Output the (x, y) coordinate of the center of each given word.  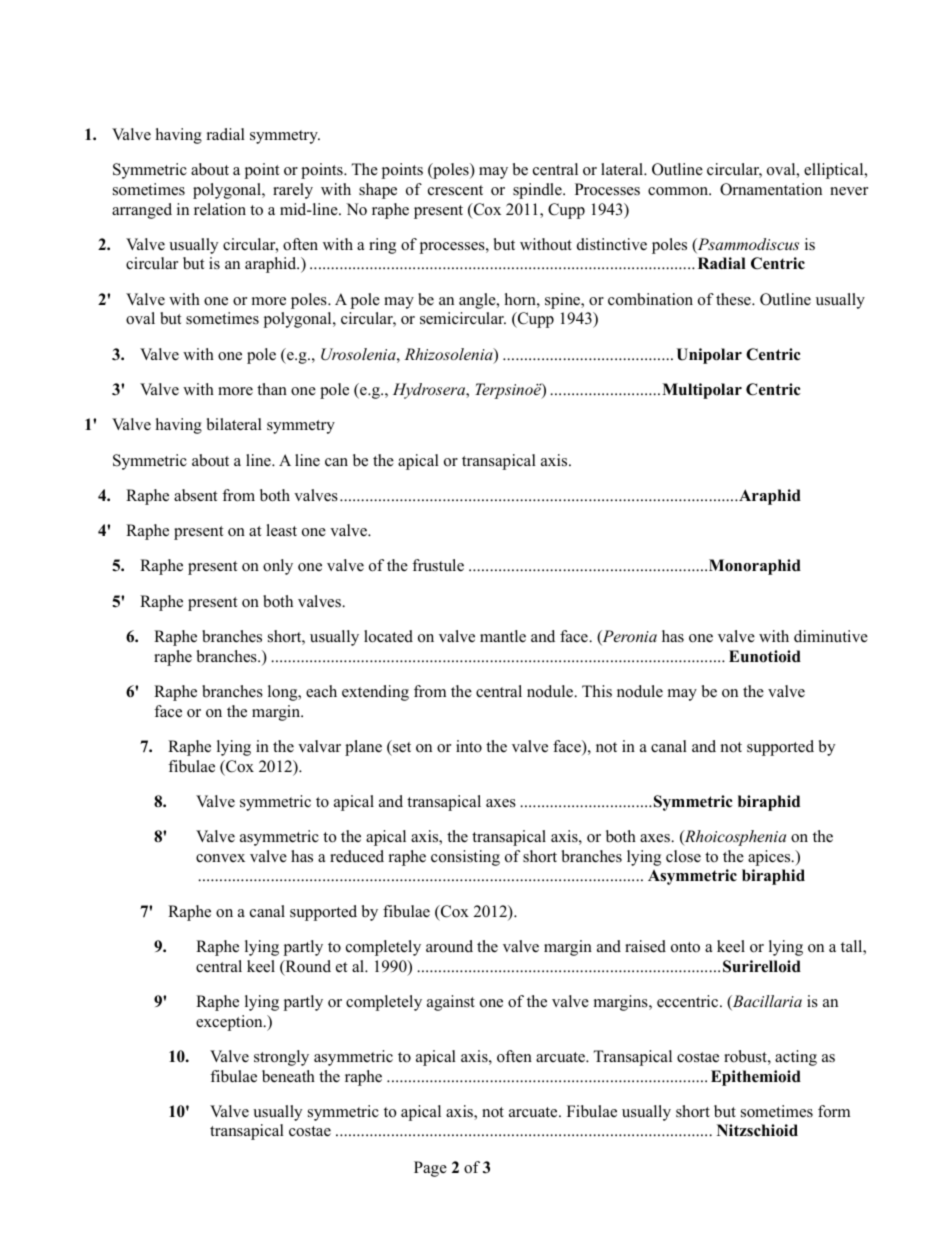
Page (430, 1169)
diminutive (831, 636)
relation (220, 209)
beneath (288, 1076)
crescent (455, 190)
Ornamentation (771, 189)
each (321, 691)
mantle (503, 636)
